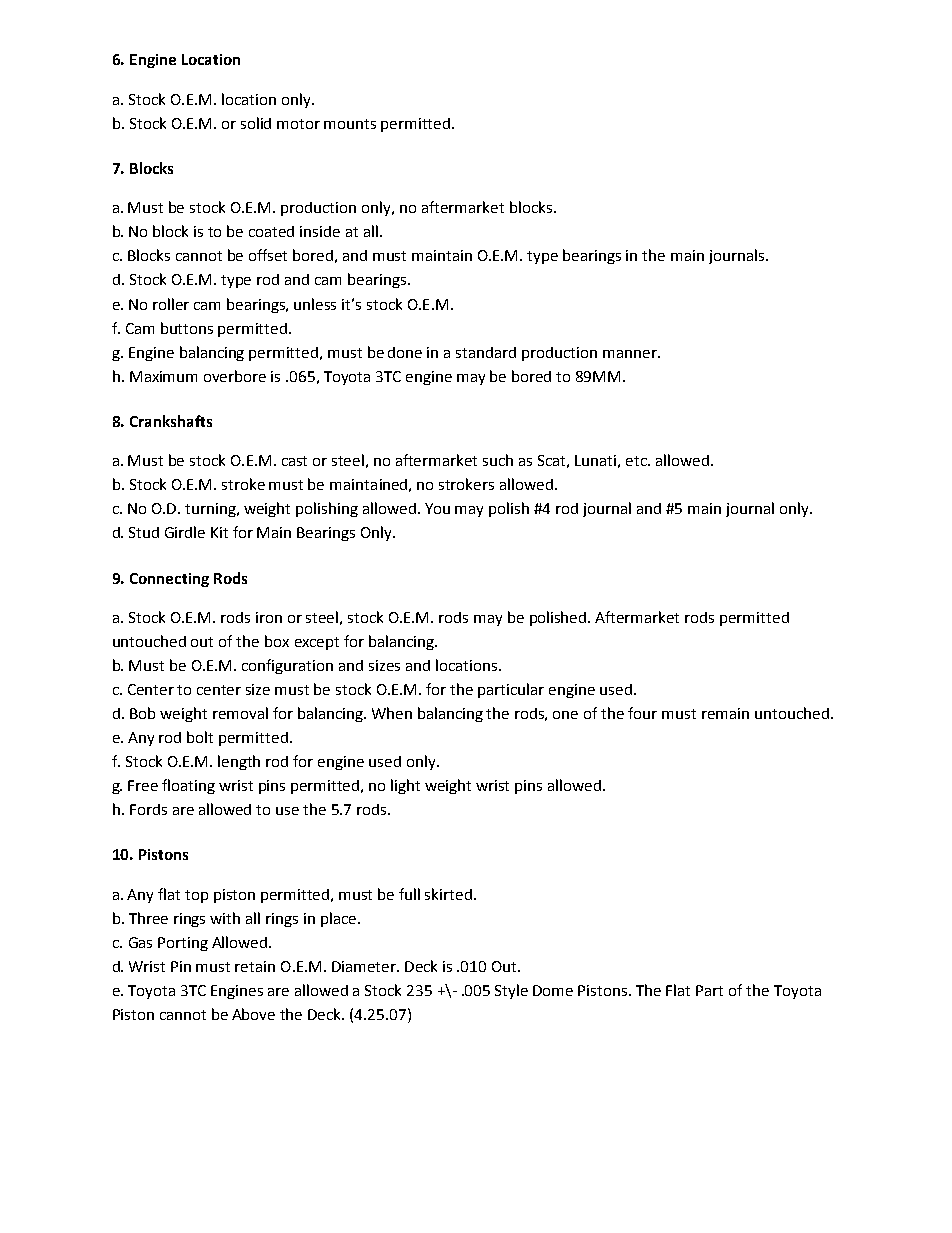 The width and height of the screenshot is (952, 1233). What do you see at coordinates (642, 713) in the screenshot?
I see `four` at bounding box center [642, 713].
